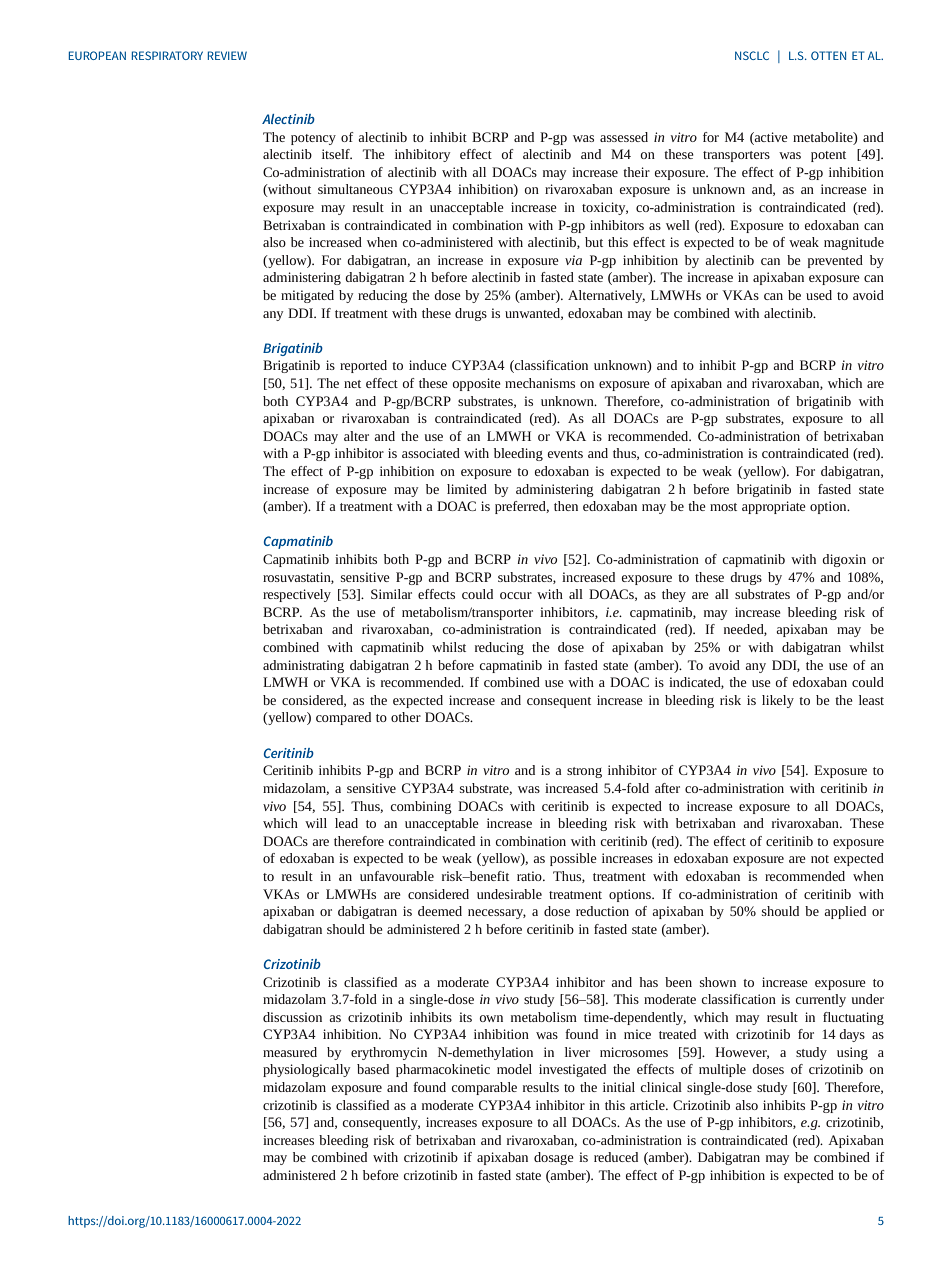  Describe the element at coordinates (484, 1088) in the screenshot. I see `comparable` at that location.
